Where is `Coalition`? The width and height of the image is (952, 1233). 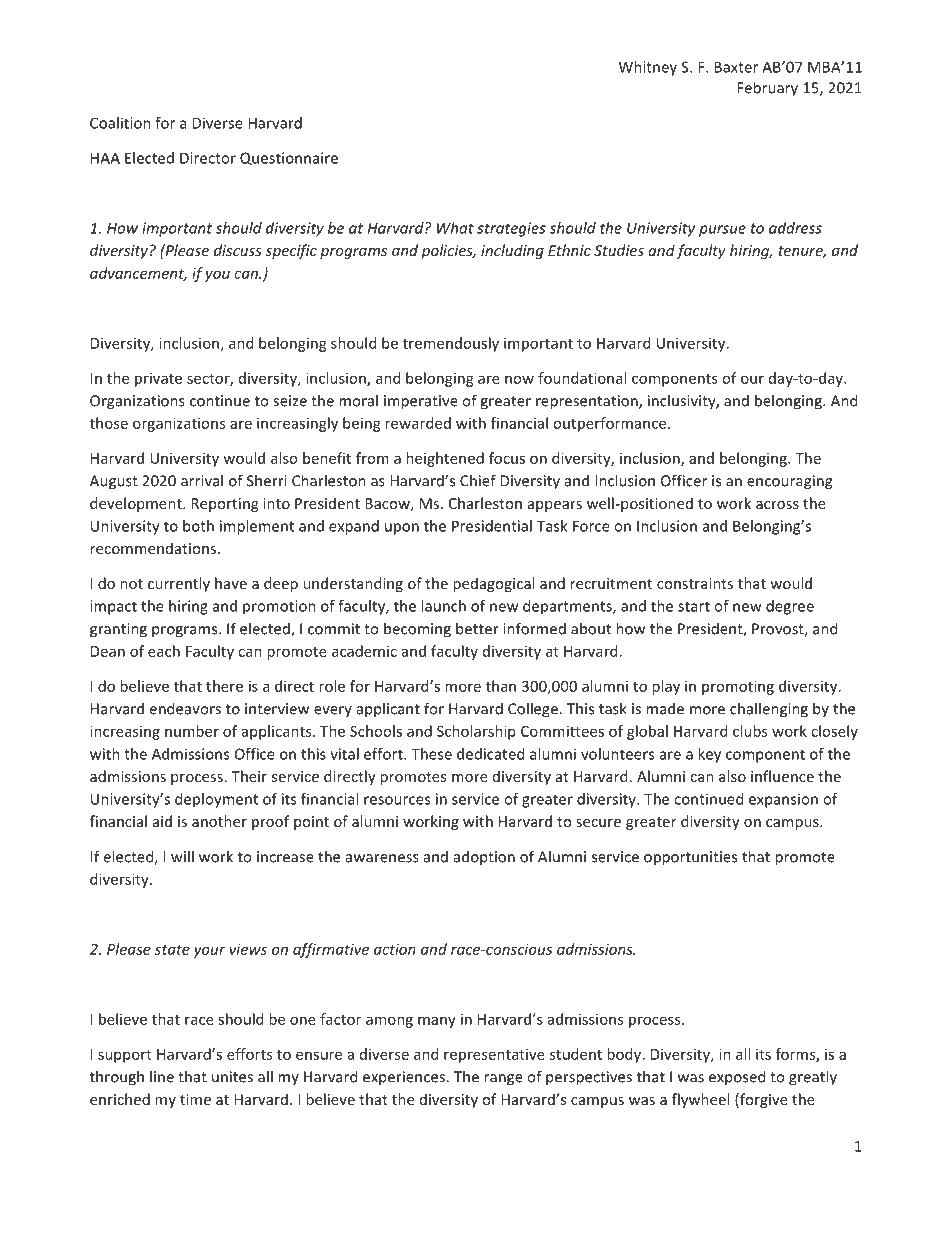
Coalition is located at coordinates (120, 123).
